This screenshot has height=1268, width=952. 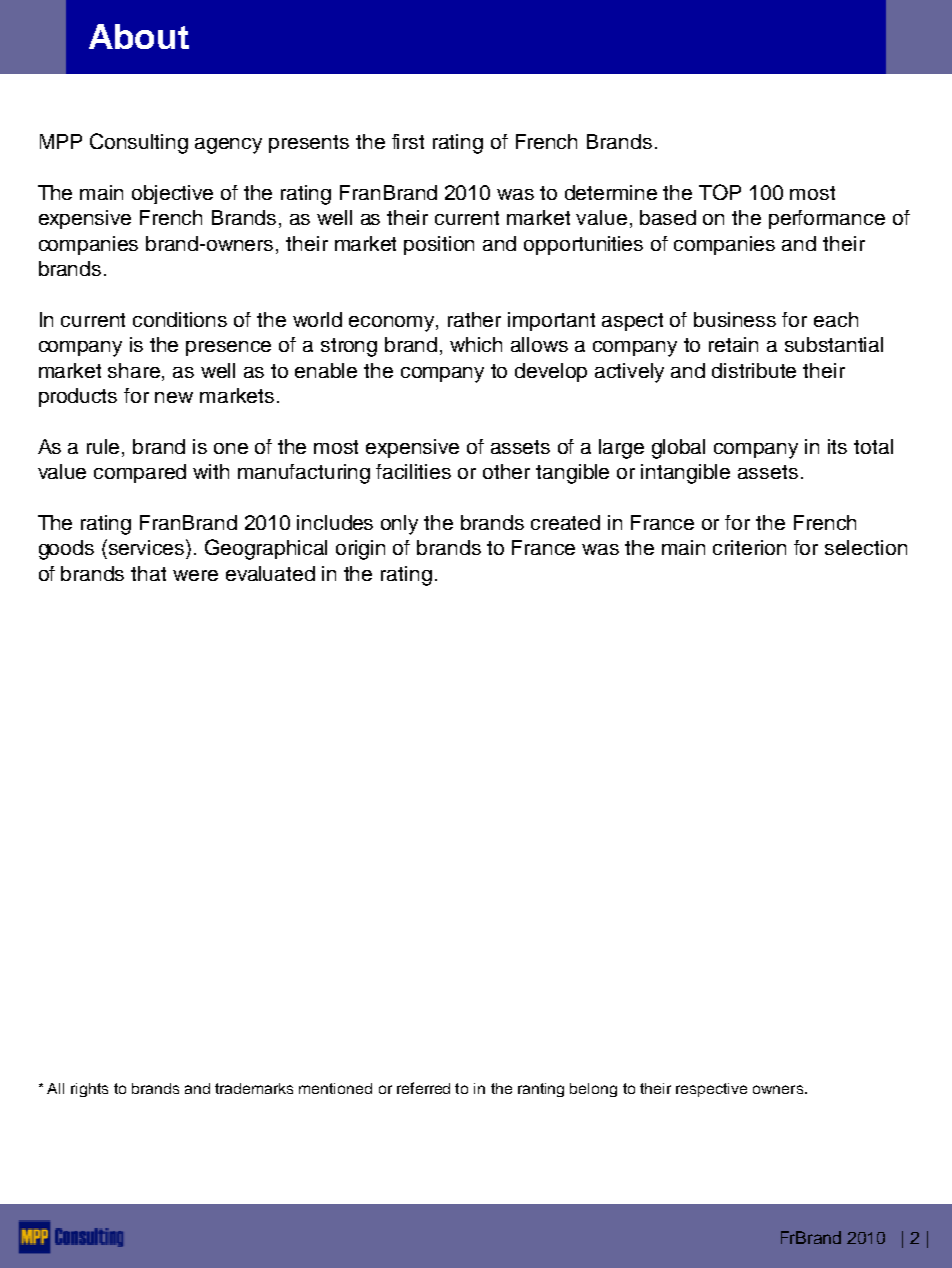 I want to click on referred, so click(x=423, y=1088).
